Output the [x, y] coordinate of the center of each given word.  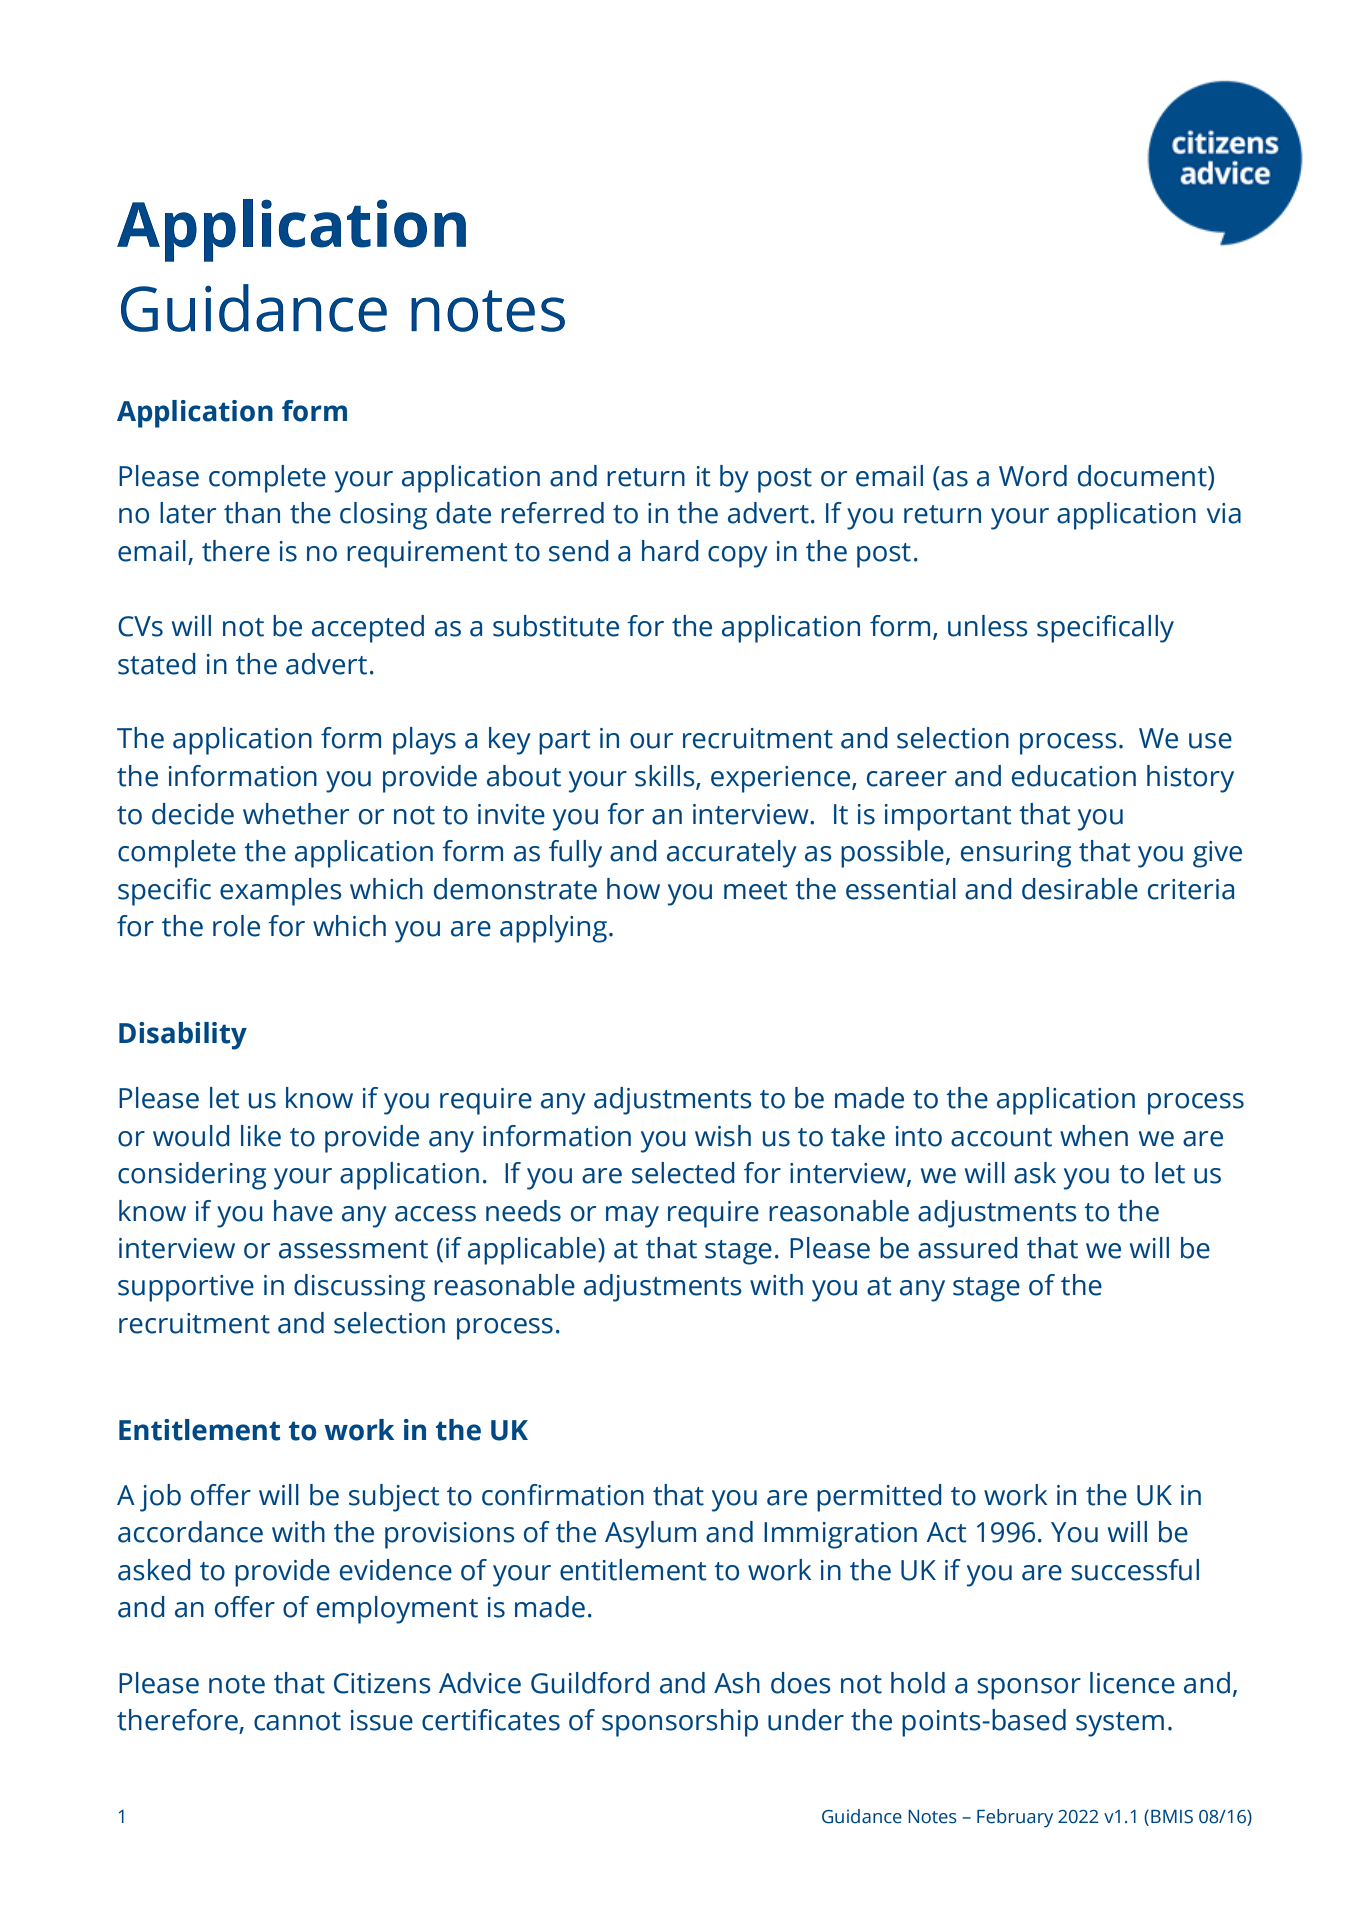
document [1143, 476]
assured [968, 1248]
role [236, 926]
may [632, 1217]
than [252, 513]
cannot [297, 1721]
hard [670, 551]
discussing [359, 1288]
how [633, 889]
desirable [1080, 889]
